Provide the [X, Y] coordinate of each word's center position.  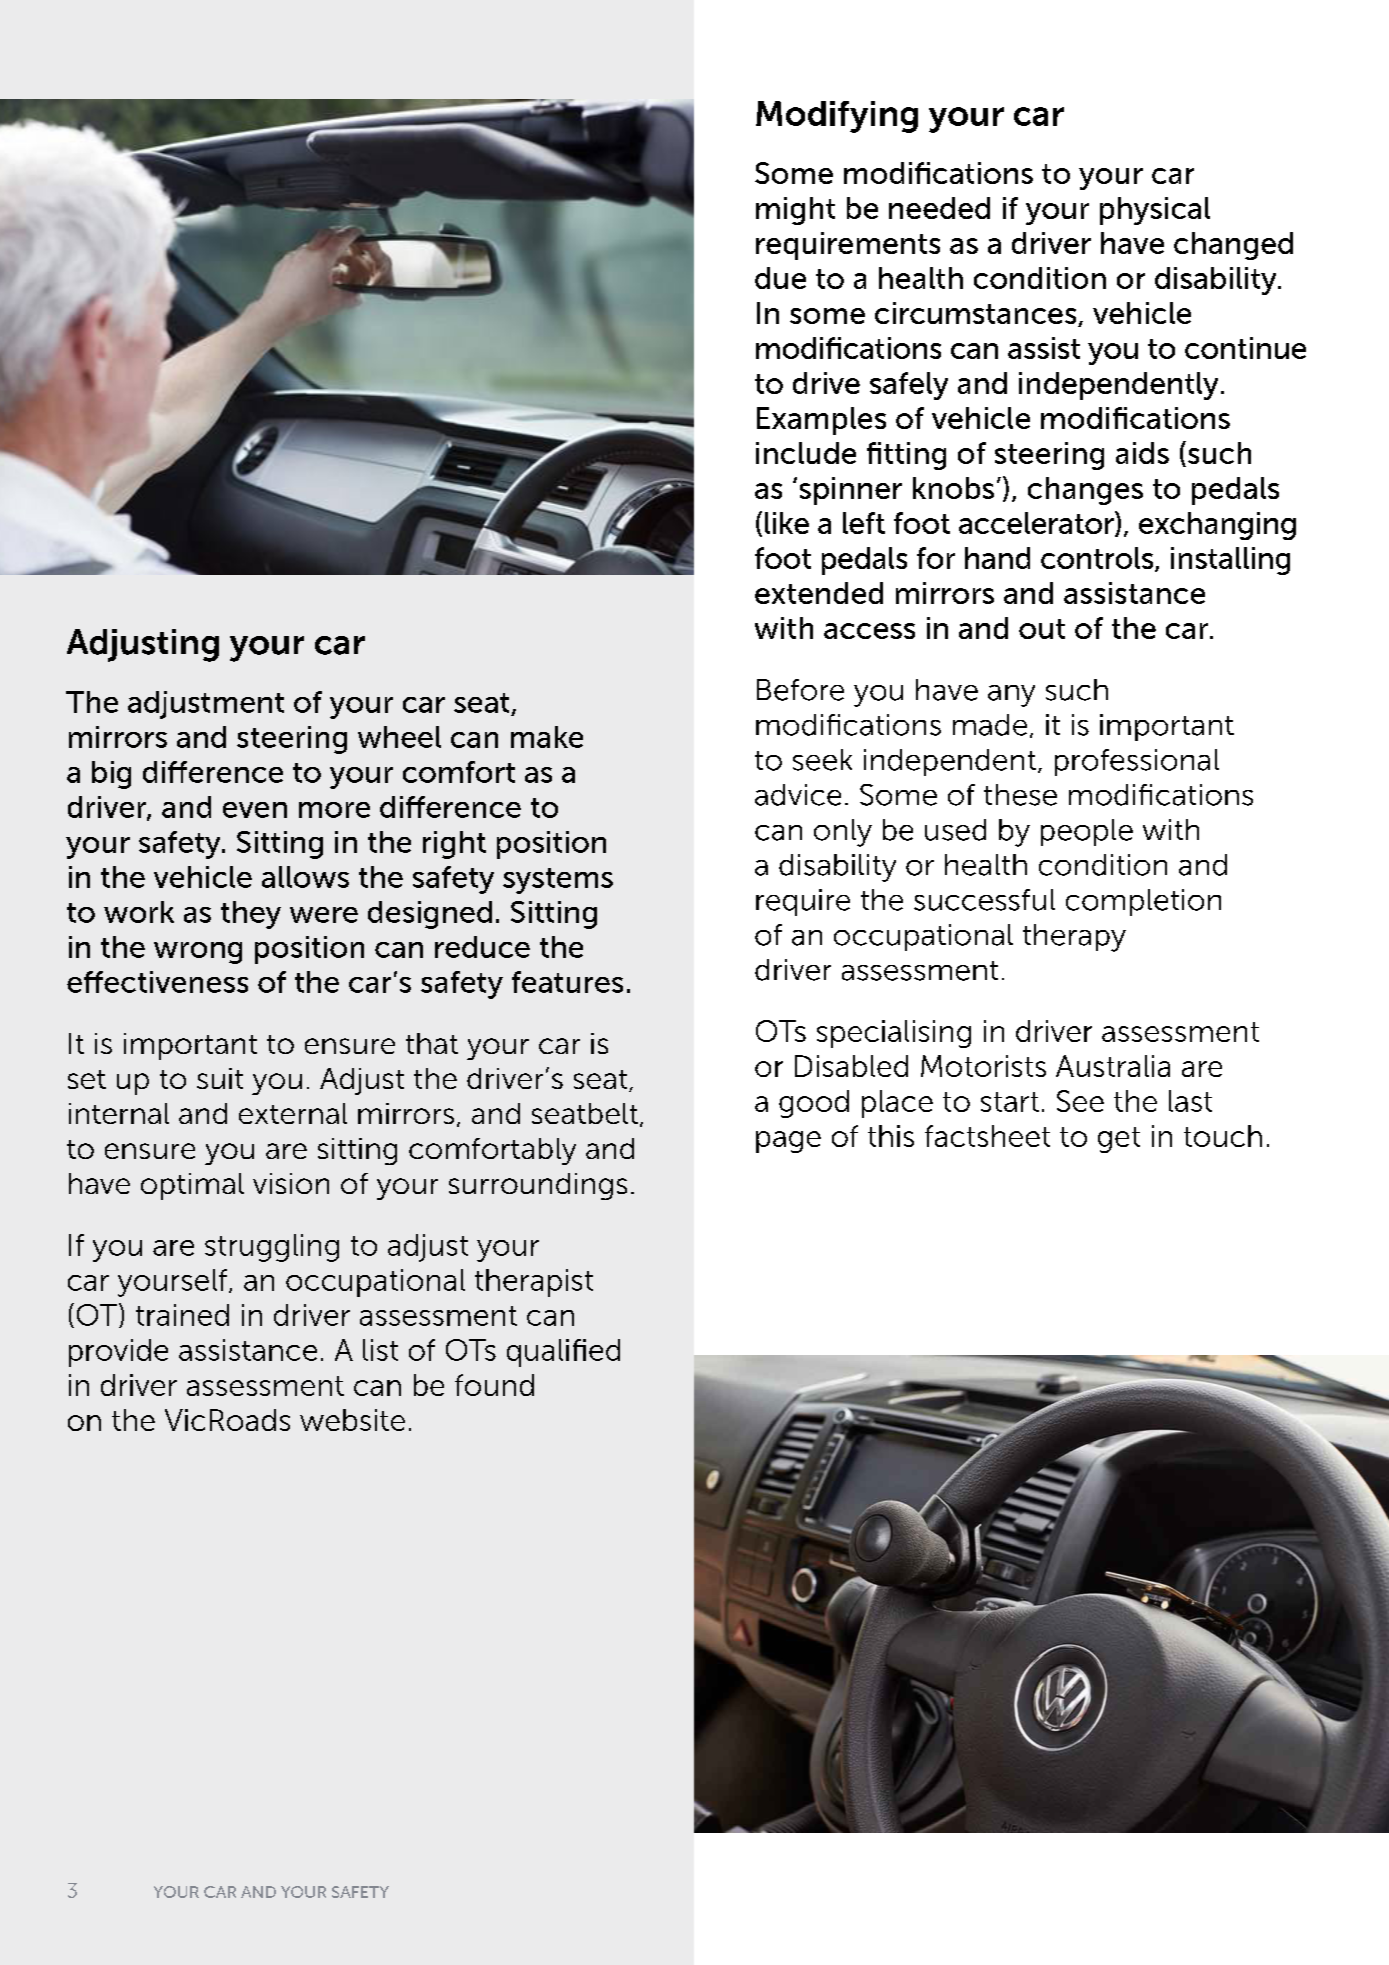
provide [118, 1353]
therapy [1074, 938]
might [795, 211]
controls [1098, 559]
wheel [399, 737]
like [787, 523]
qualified [563, 1353]
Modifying [837, 117]
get [1119, 1140]
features [567, 982]
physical [1155, 211]
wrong [198, 953]
